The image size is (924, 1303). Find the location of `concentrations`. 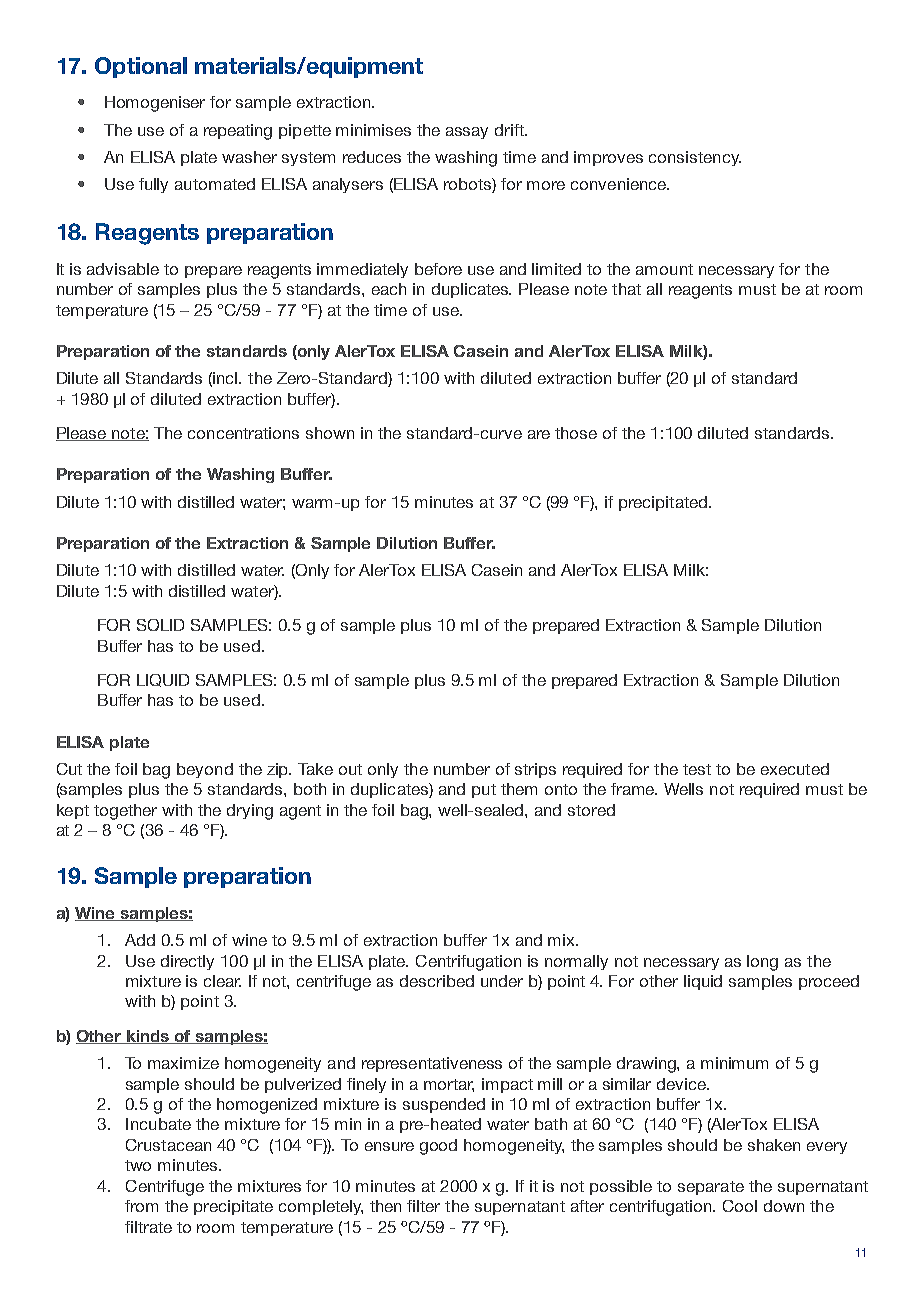

concentrations is located at coordinates (243, 433).
